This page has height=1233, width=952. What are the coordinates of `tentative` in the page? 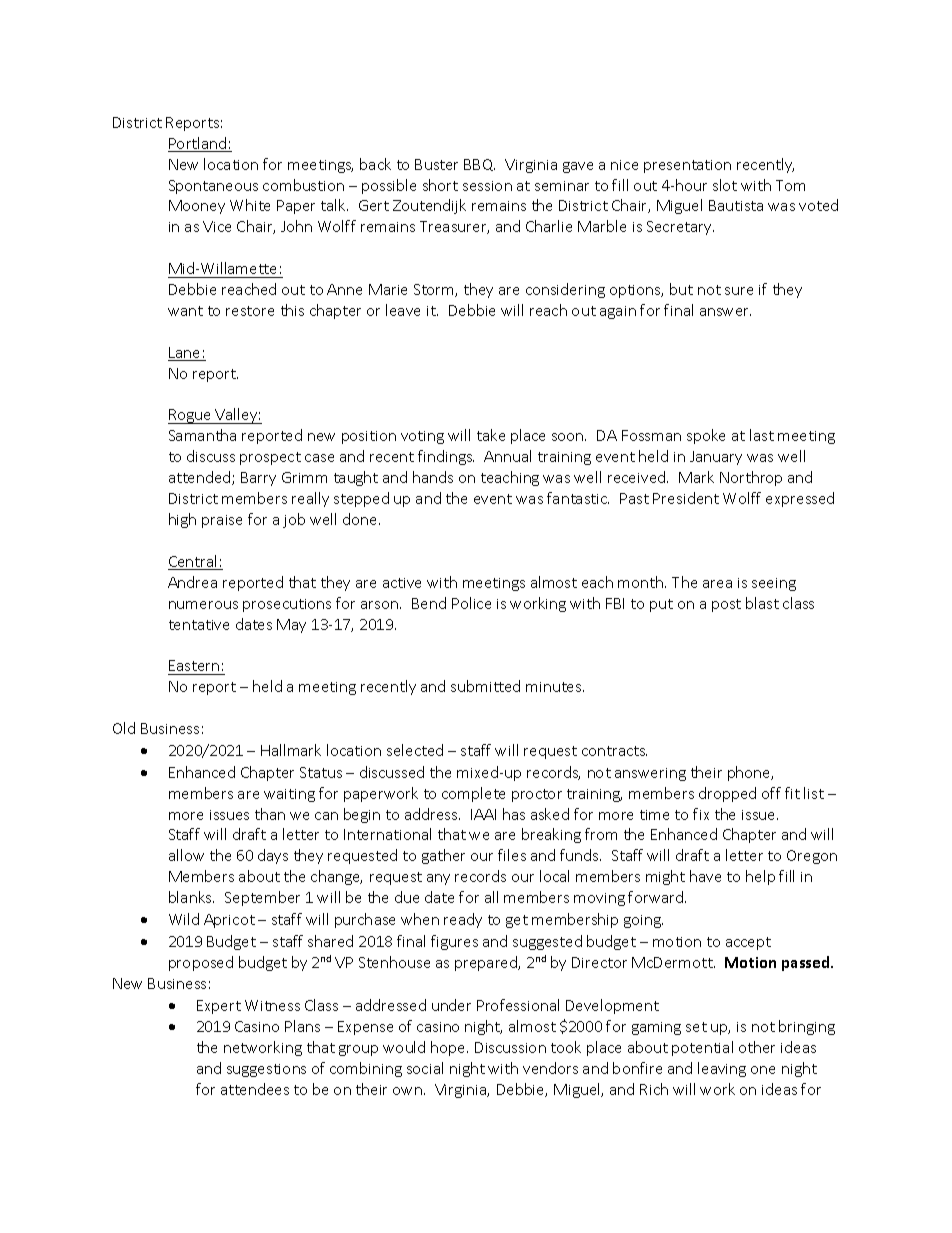 It's located at (199, 625).
